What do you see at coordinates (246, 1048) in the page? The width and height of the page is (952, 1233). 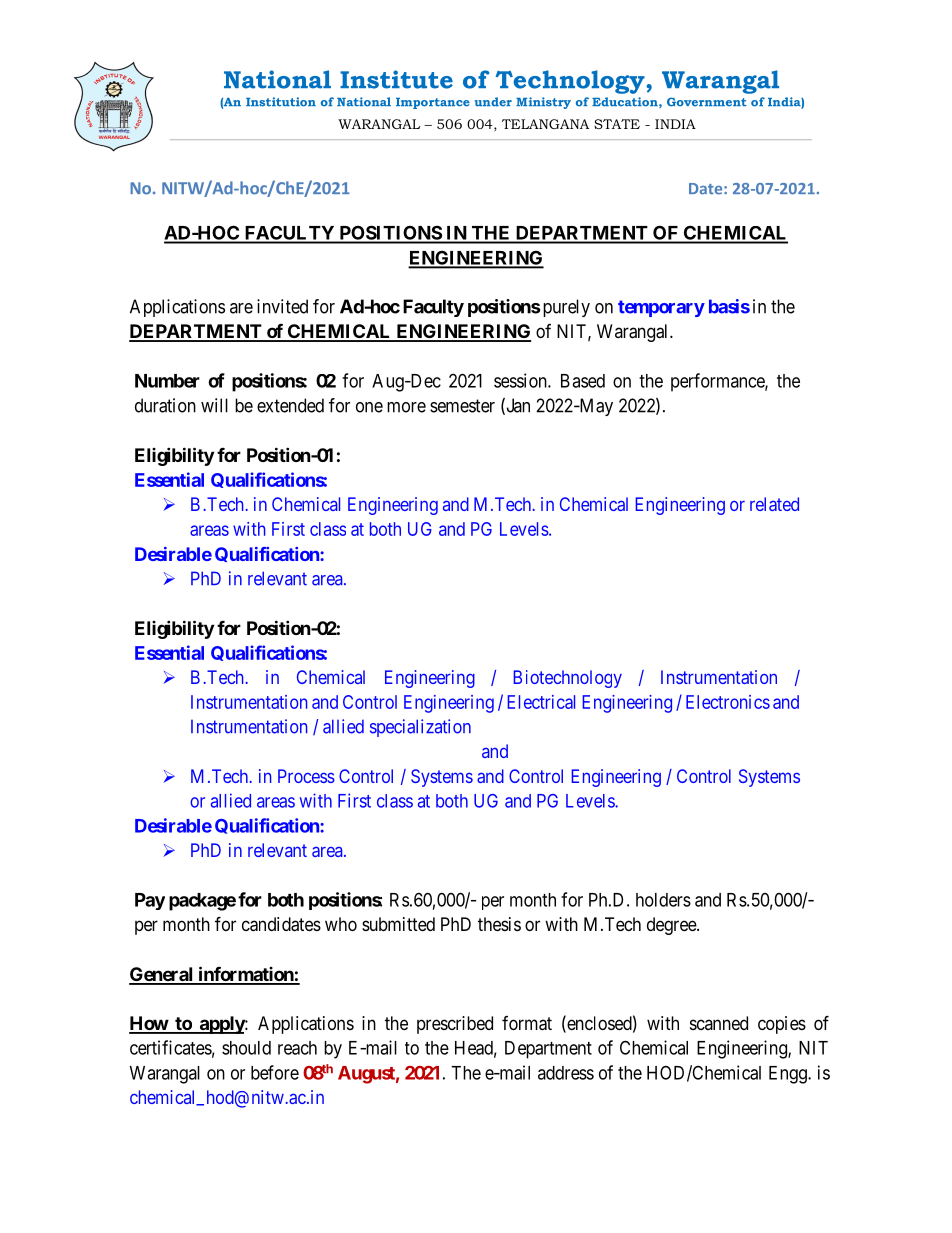 I see `should` at bounding box center [246, 1048].
